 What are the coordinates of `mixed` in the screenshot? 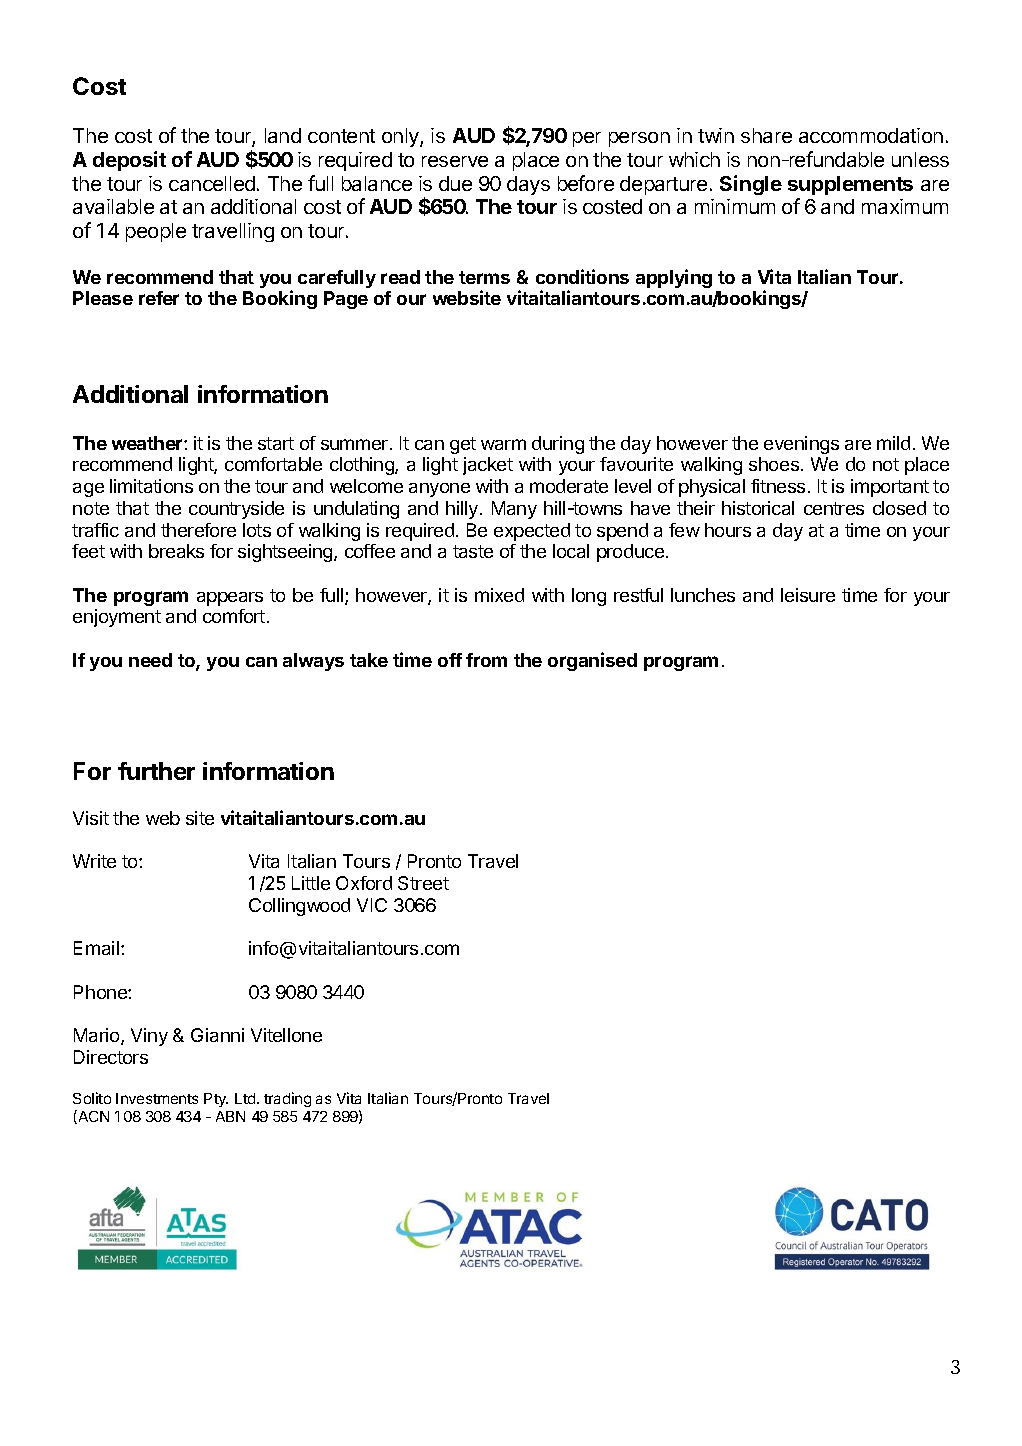 It's located at (499, 595).
